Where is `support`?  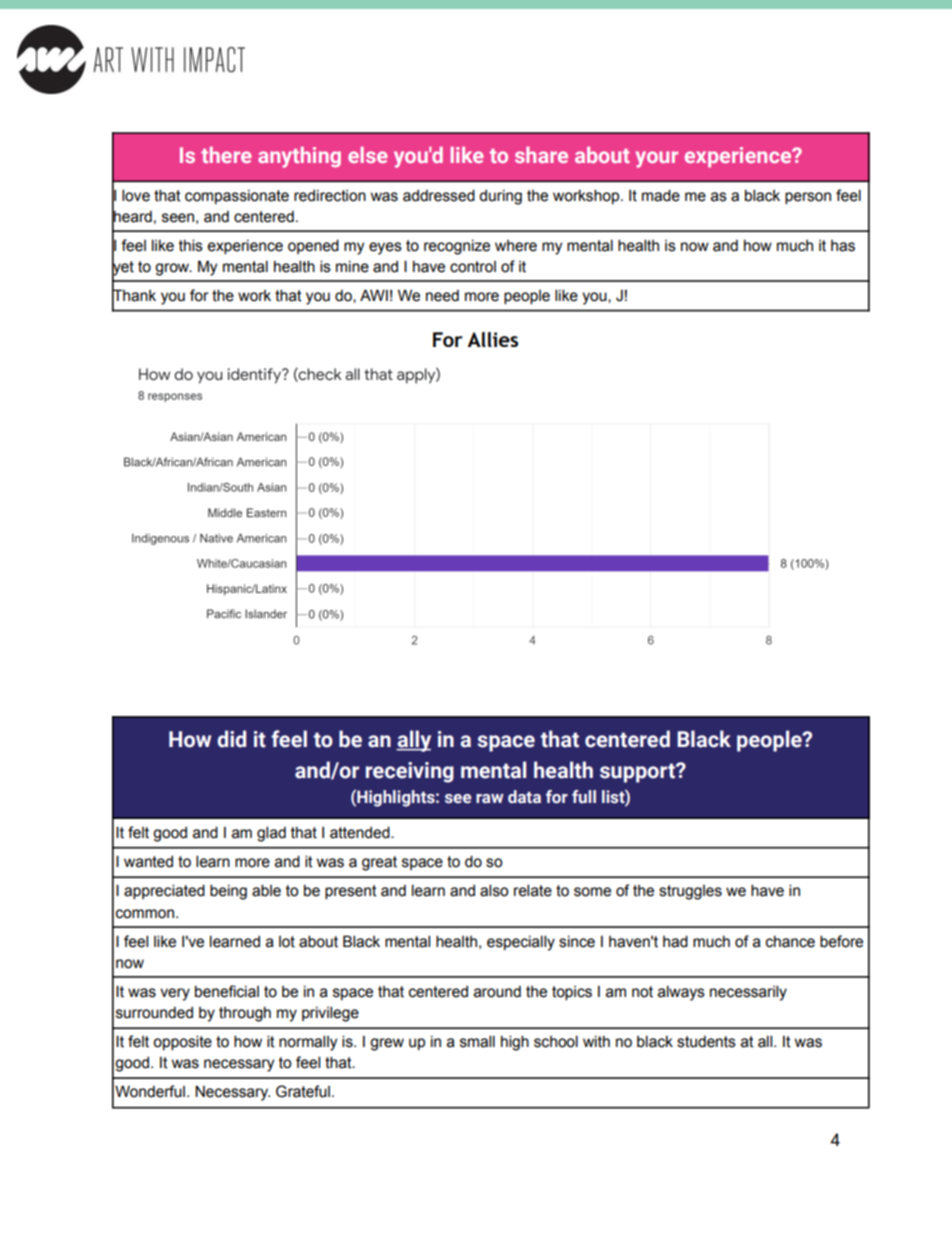 support is located at coordinates (638, 773).
